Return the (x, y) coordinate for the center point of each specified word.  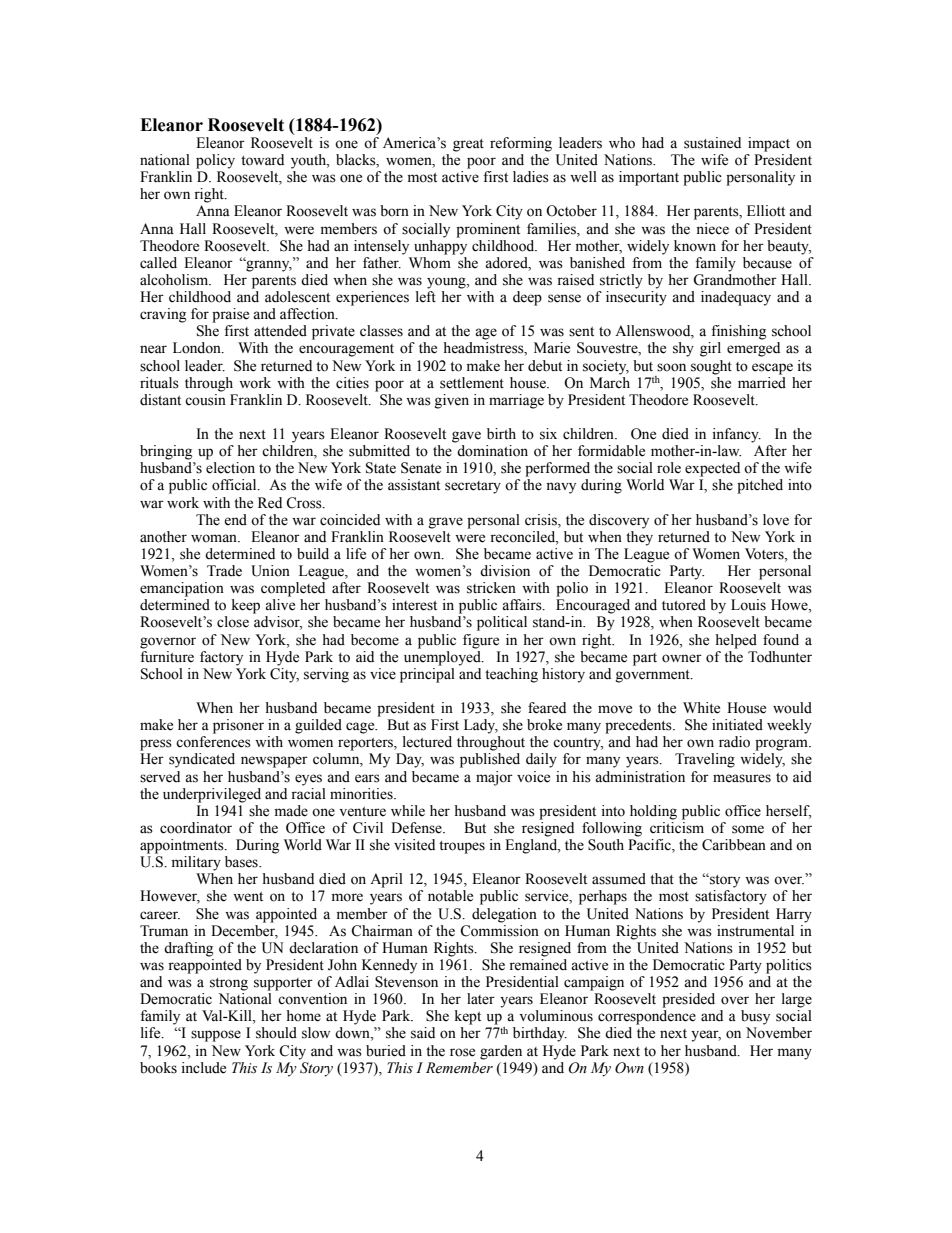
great (468, 145)
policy (215, 161)
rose (462, 1052)
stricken (491, 588)
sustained (712, 143)
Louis (748, 605)
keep (246, 606)
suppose (216, 1036)
